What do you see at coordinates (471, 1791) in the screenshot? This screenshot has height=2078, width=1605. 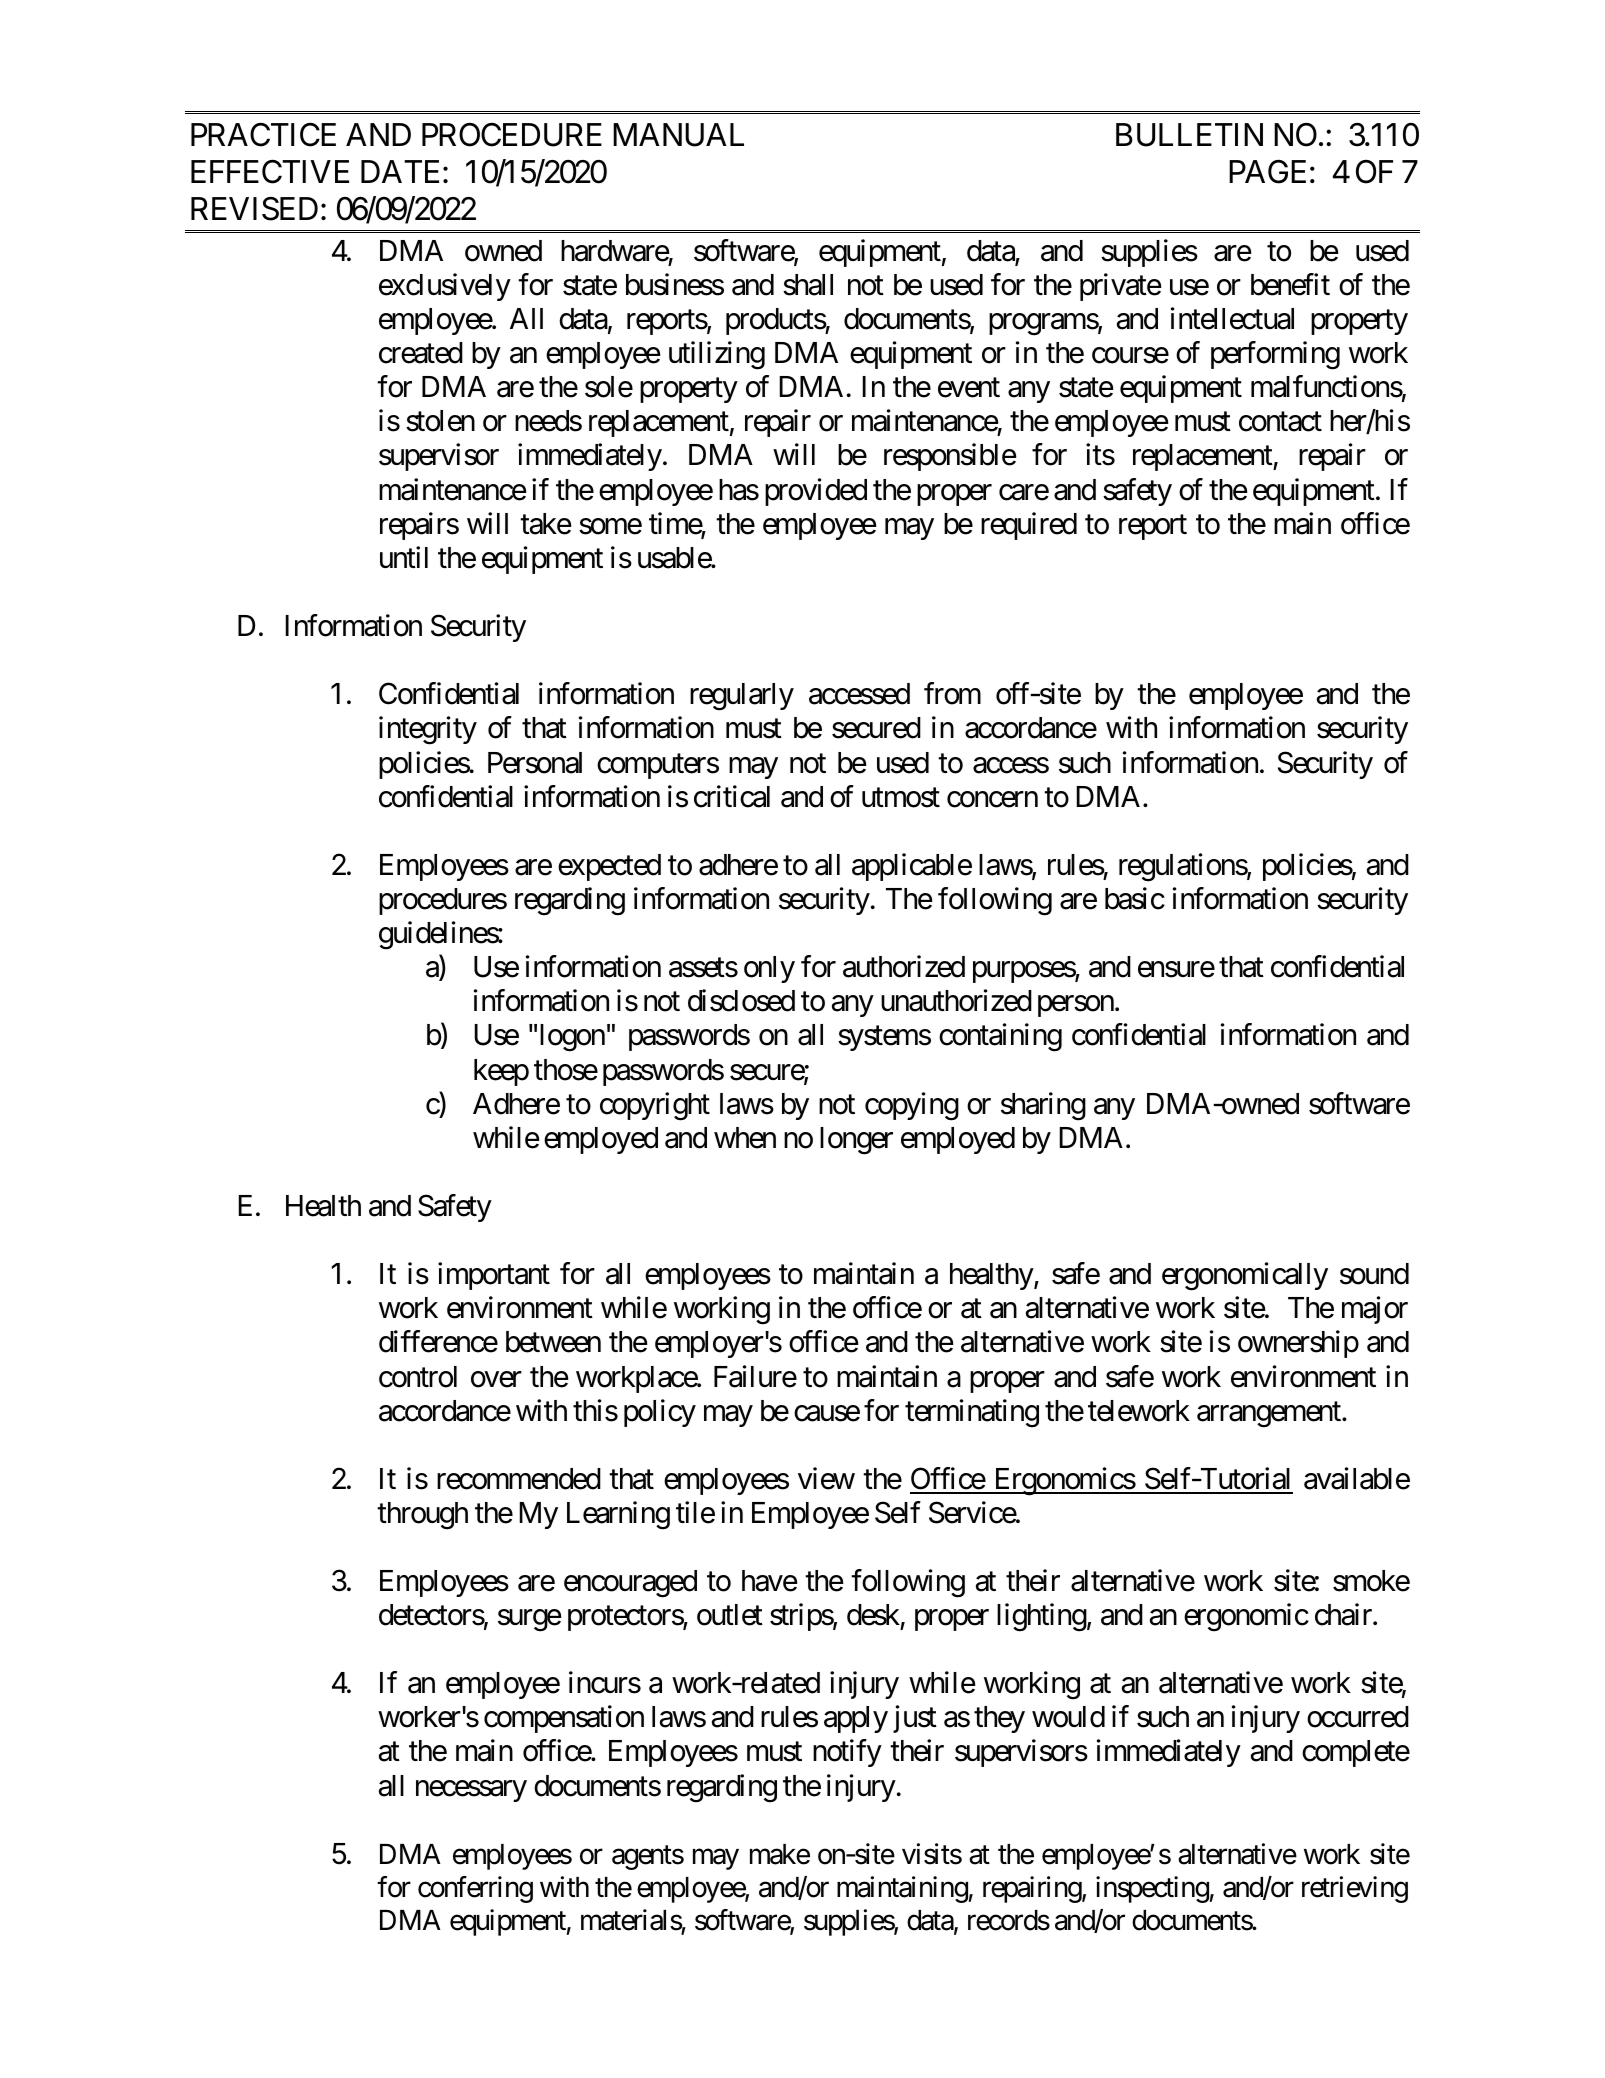 I see `necessary` at bounding box center [471, 1791].
